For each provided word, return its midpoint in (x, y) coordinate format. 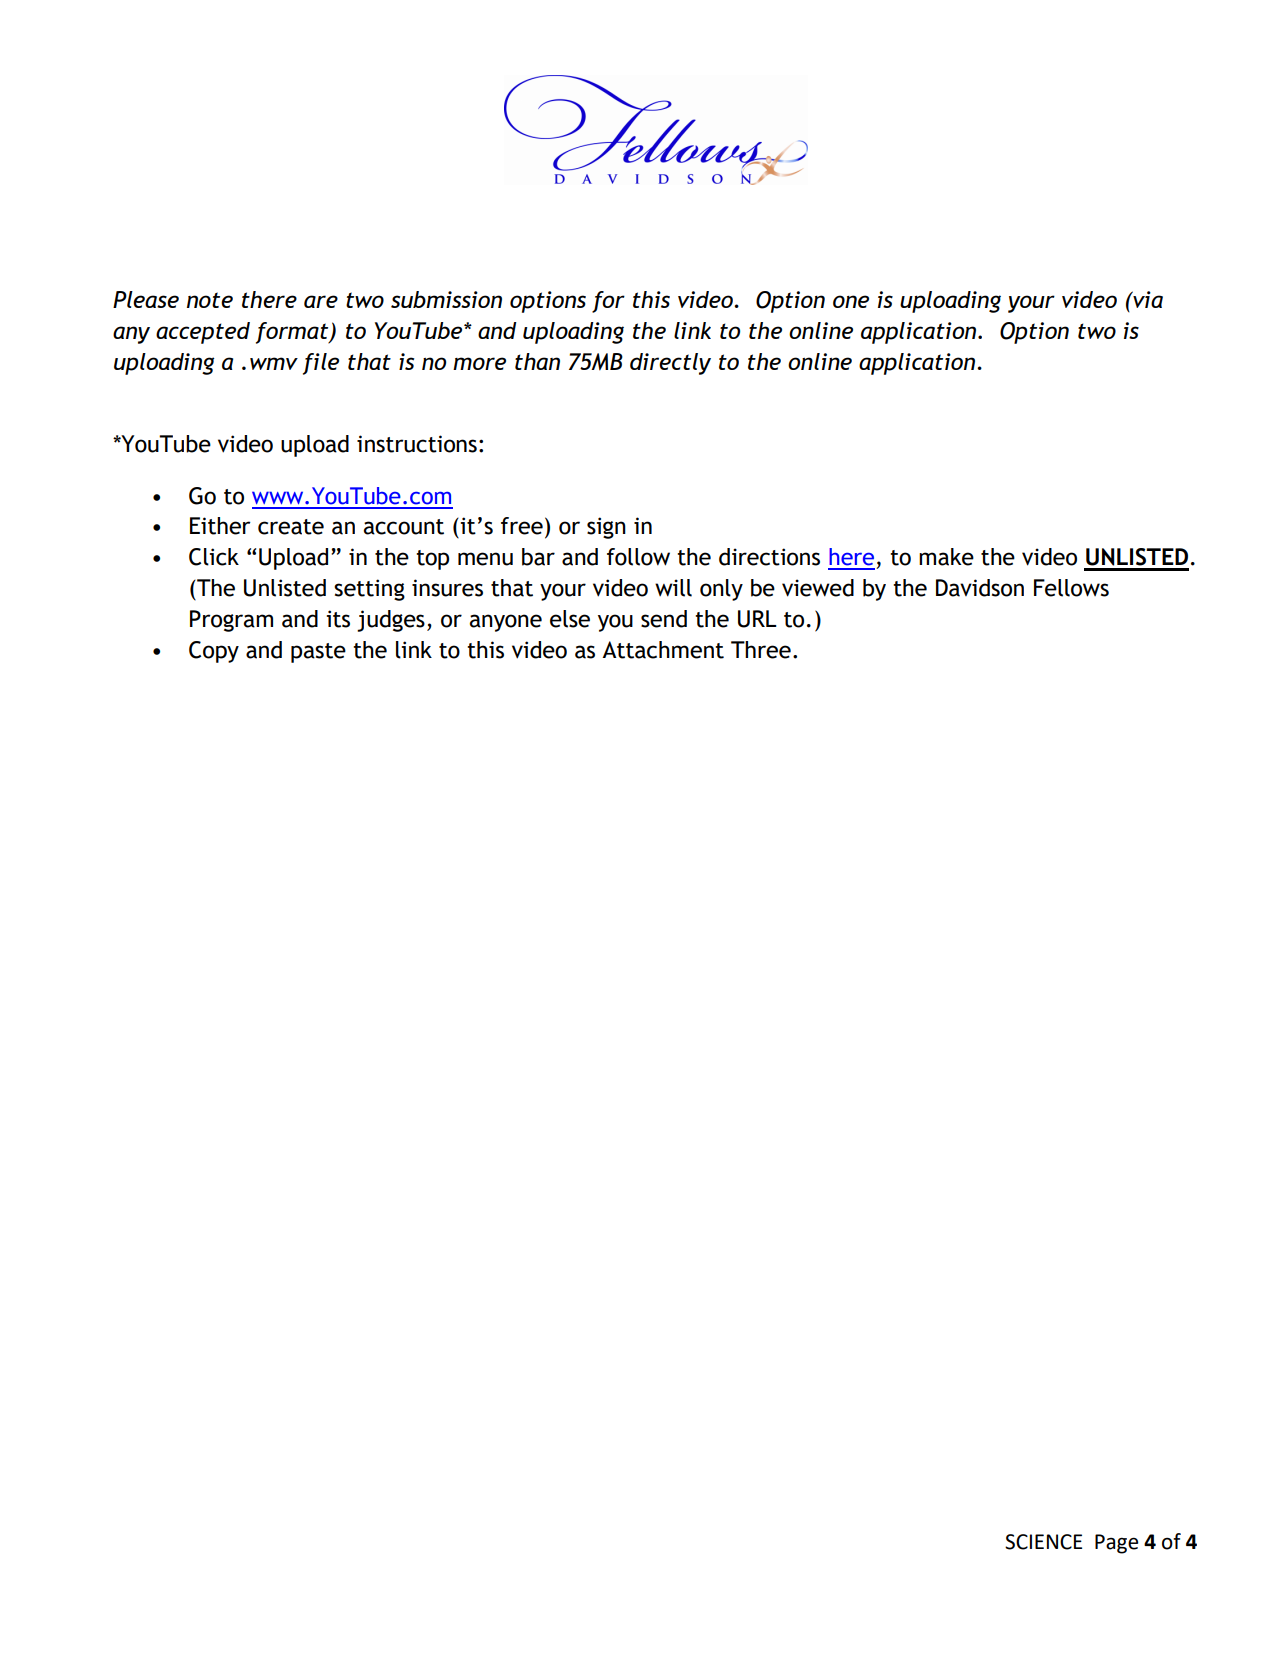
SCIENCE (1043, 1542)
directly (670, 364)
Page (1116, 1544)
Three (761, 650)
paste (318, 653)
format (293, 333)
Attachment (663, 650)
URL (757, 619)
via (1147, 299)
